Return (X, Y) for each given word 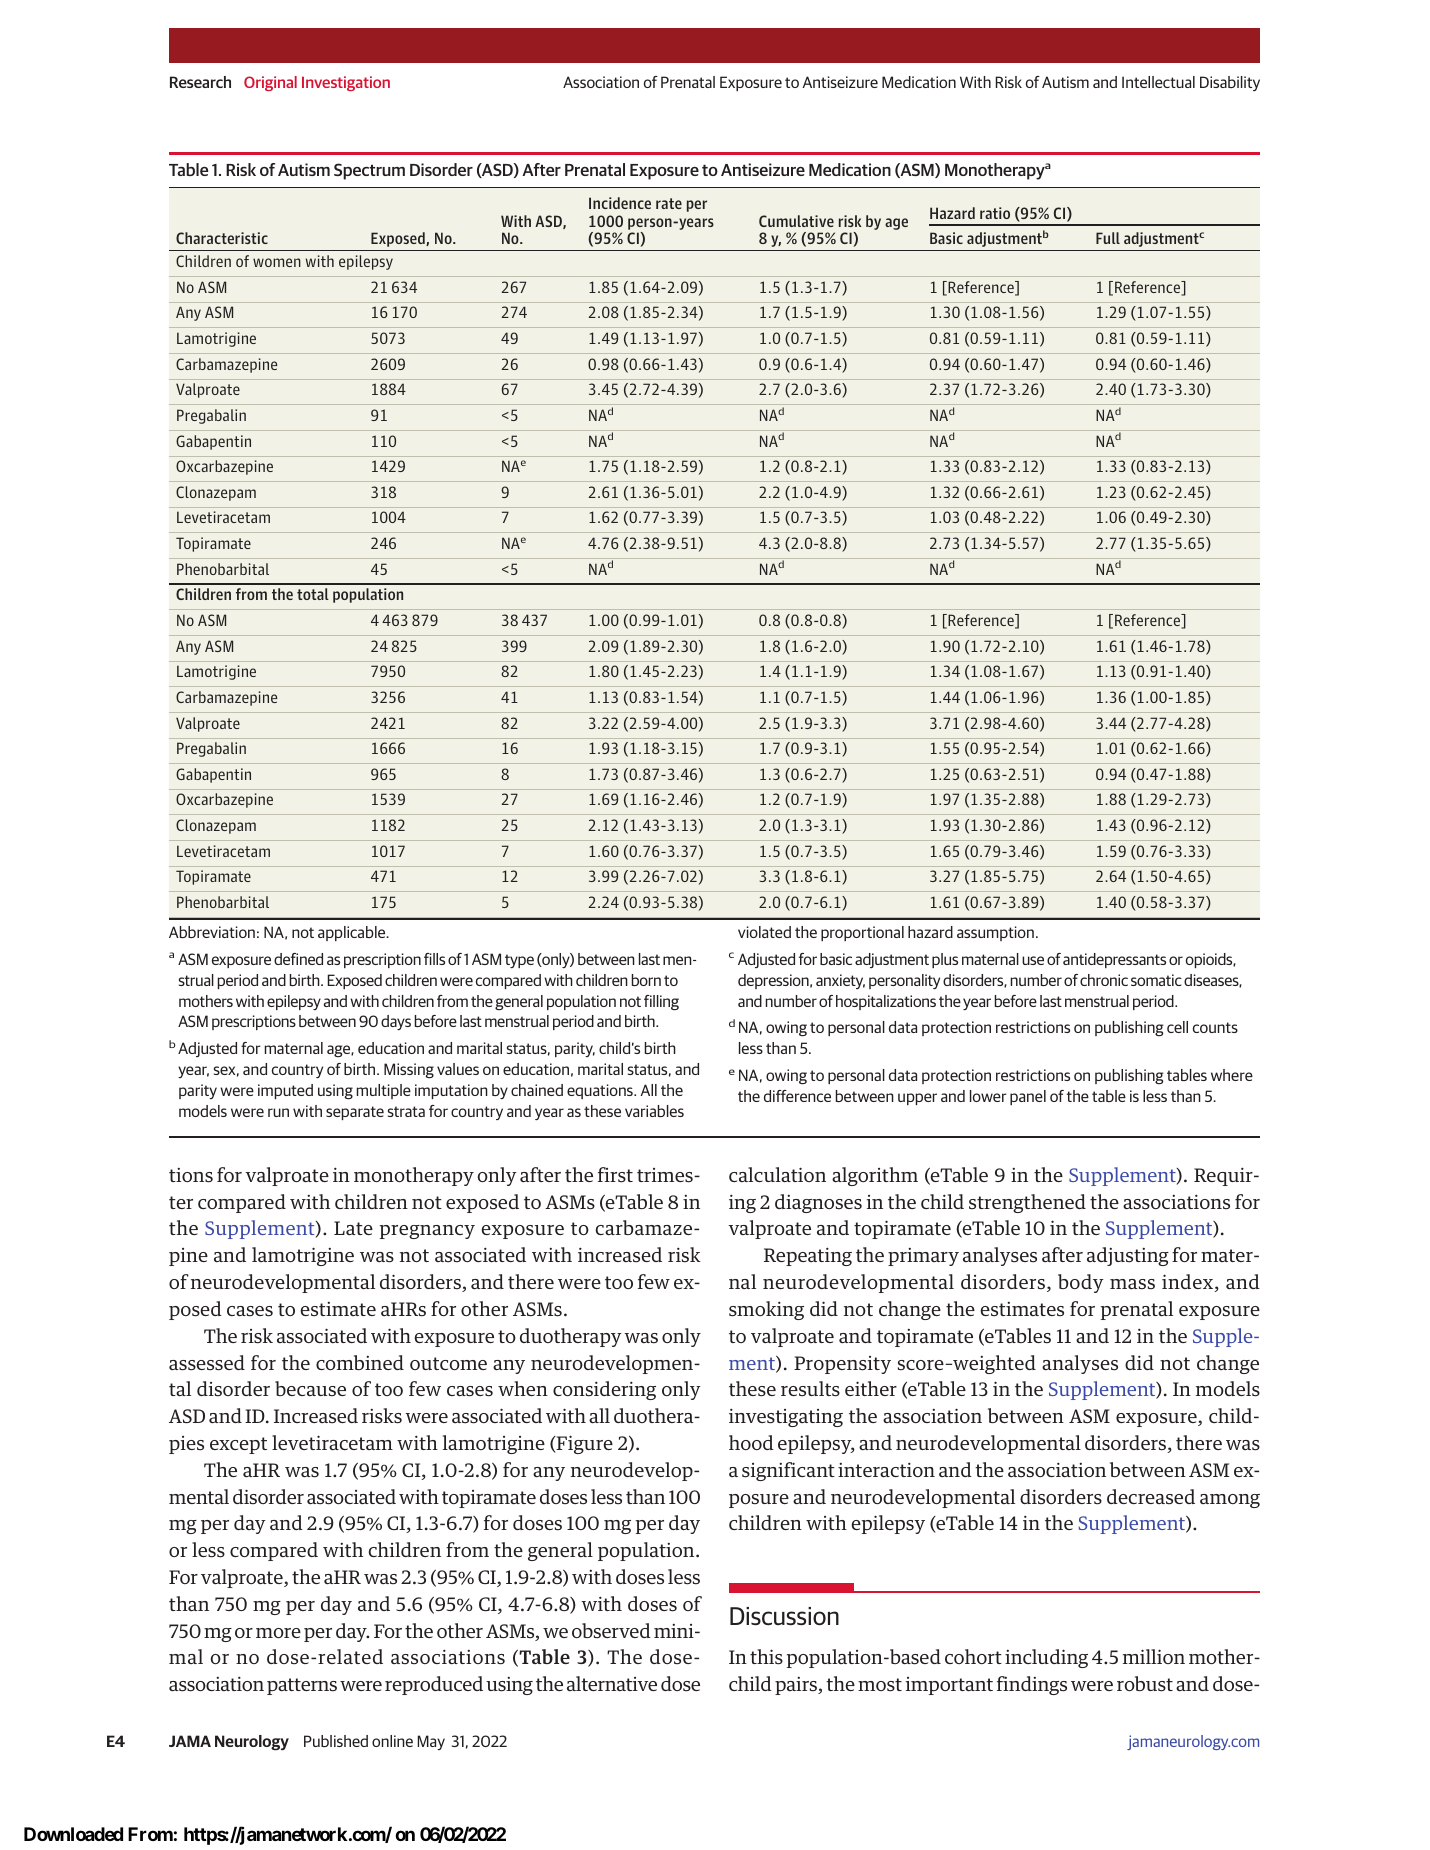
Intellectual (1158, 82)
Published (336, 1741)
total (313, 594)
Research (200, 82)
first (615, 1175)
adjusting (1128, 1256)
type (519, 961)
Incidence (620, 203)
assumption (995, 933)
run (278, 1112)
